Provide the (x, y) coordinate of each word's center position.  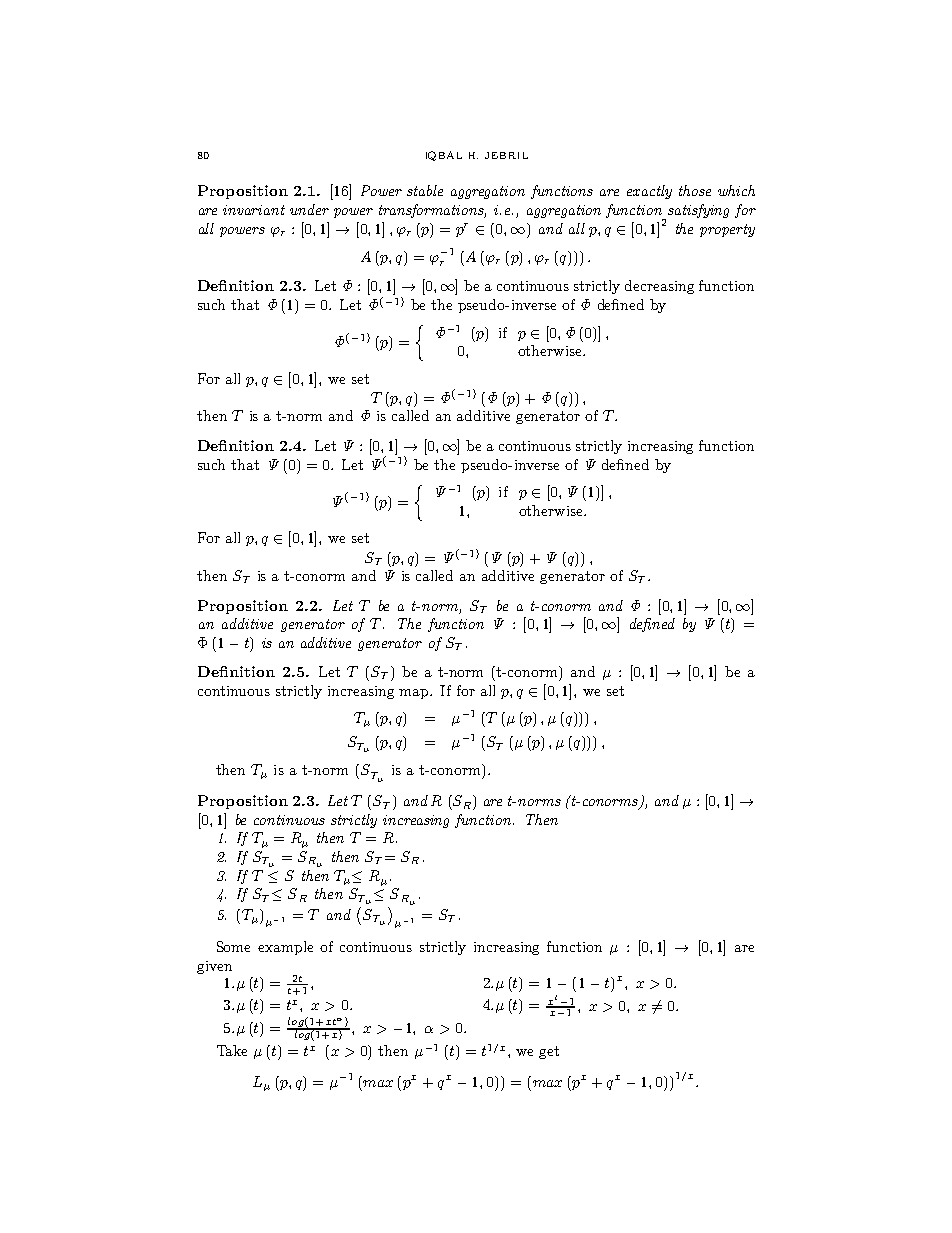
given (214, 967)
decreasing (659, 287)
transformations (432, 211)
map (415, 694)
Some (233, 946)
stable (425, 190)
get (549, 1052)
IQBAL (444, 156)
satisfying (698, 211)
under (309, 209)
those (695, 190)
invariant (254, 210)
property (727, 230)
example (285, 948)
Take (232, 1050)
